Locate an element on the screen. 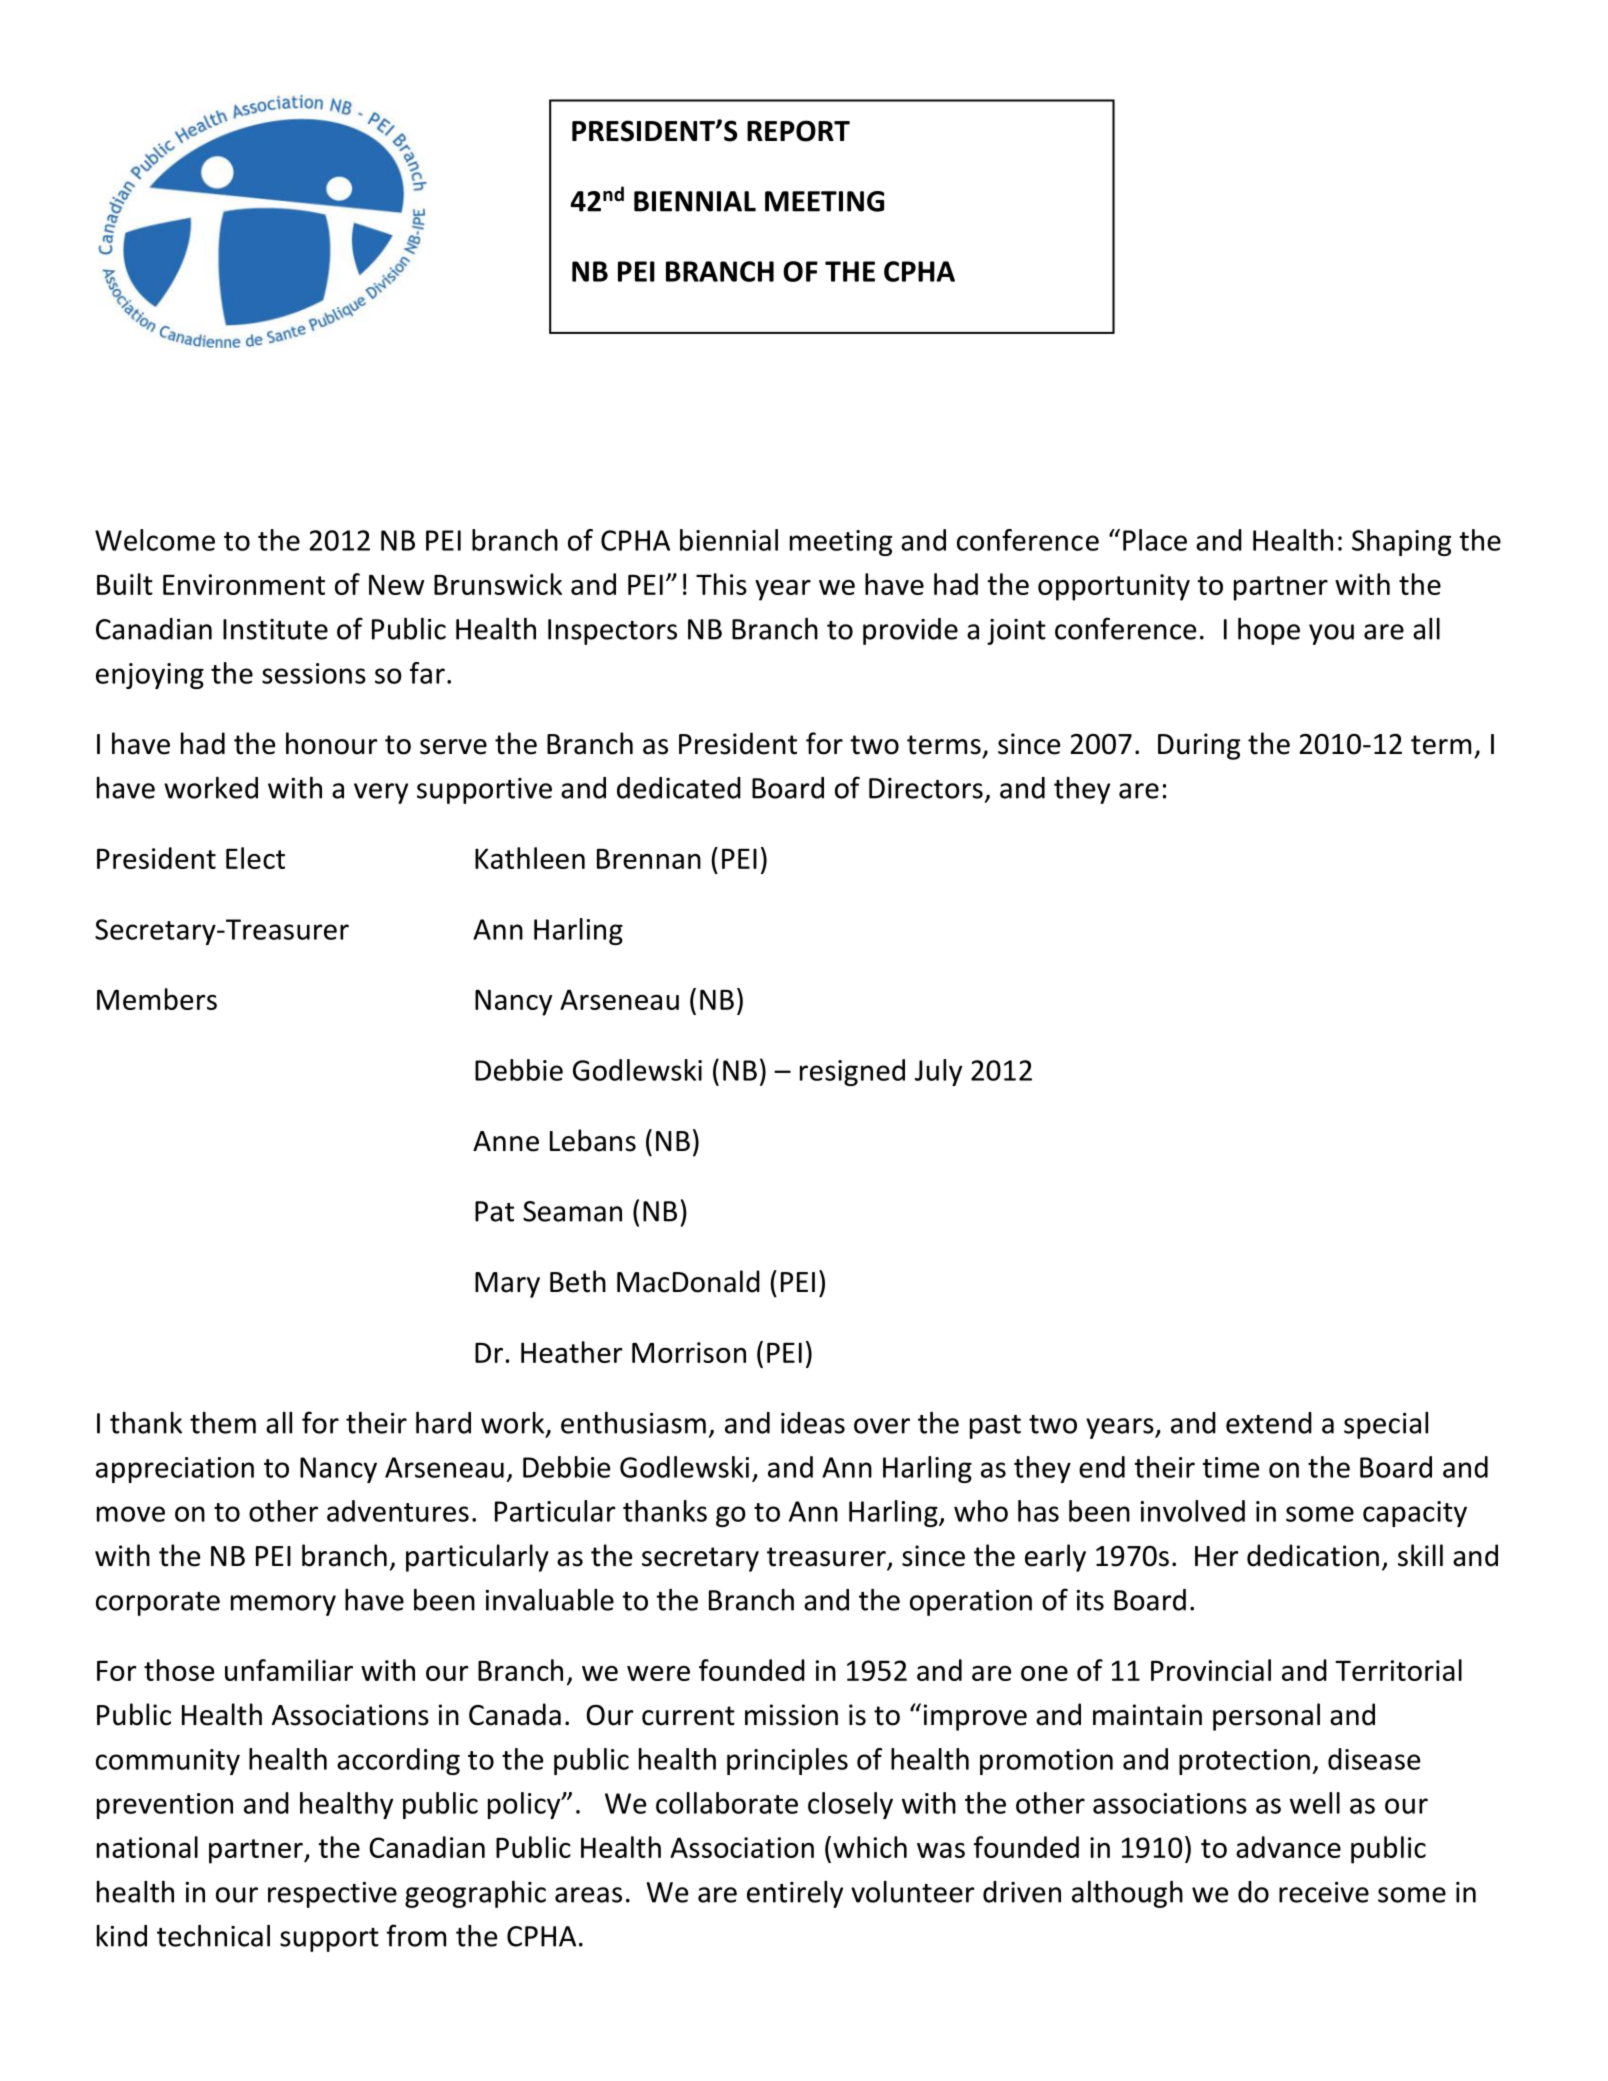 Image resolution: width=1608 pixels, height=2081 pixels. resigned is located at coordinates (852, 1072).
